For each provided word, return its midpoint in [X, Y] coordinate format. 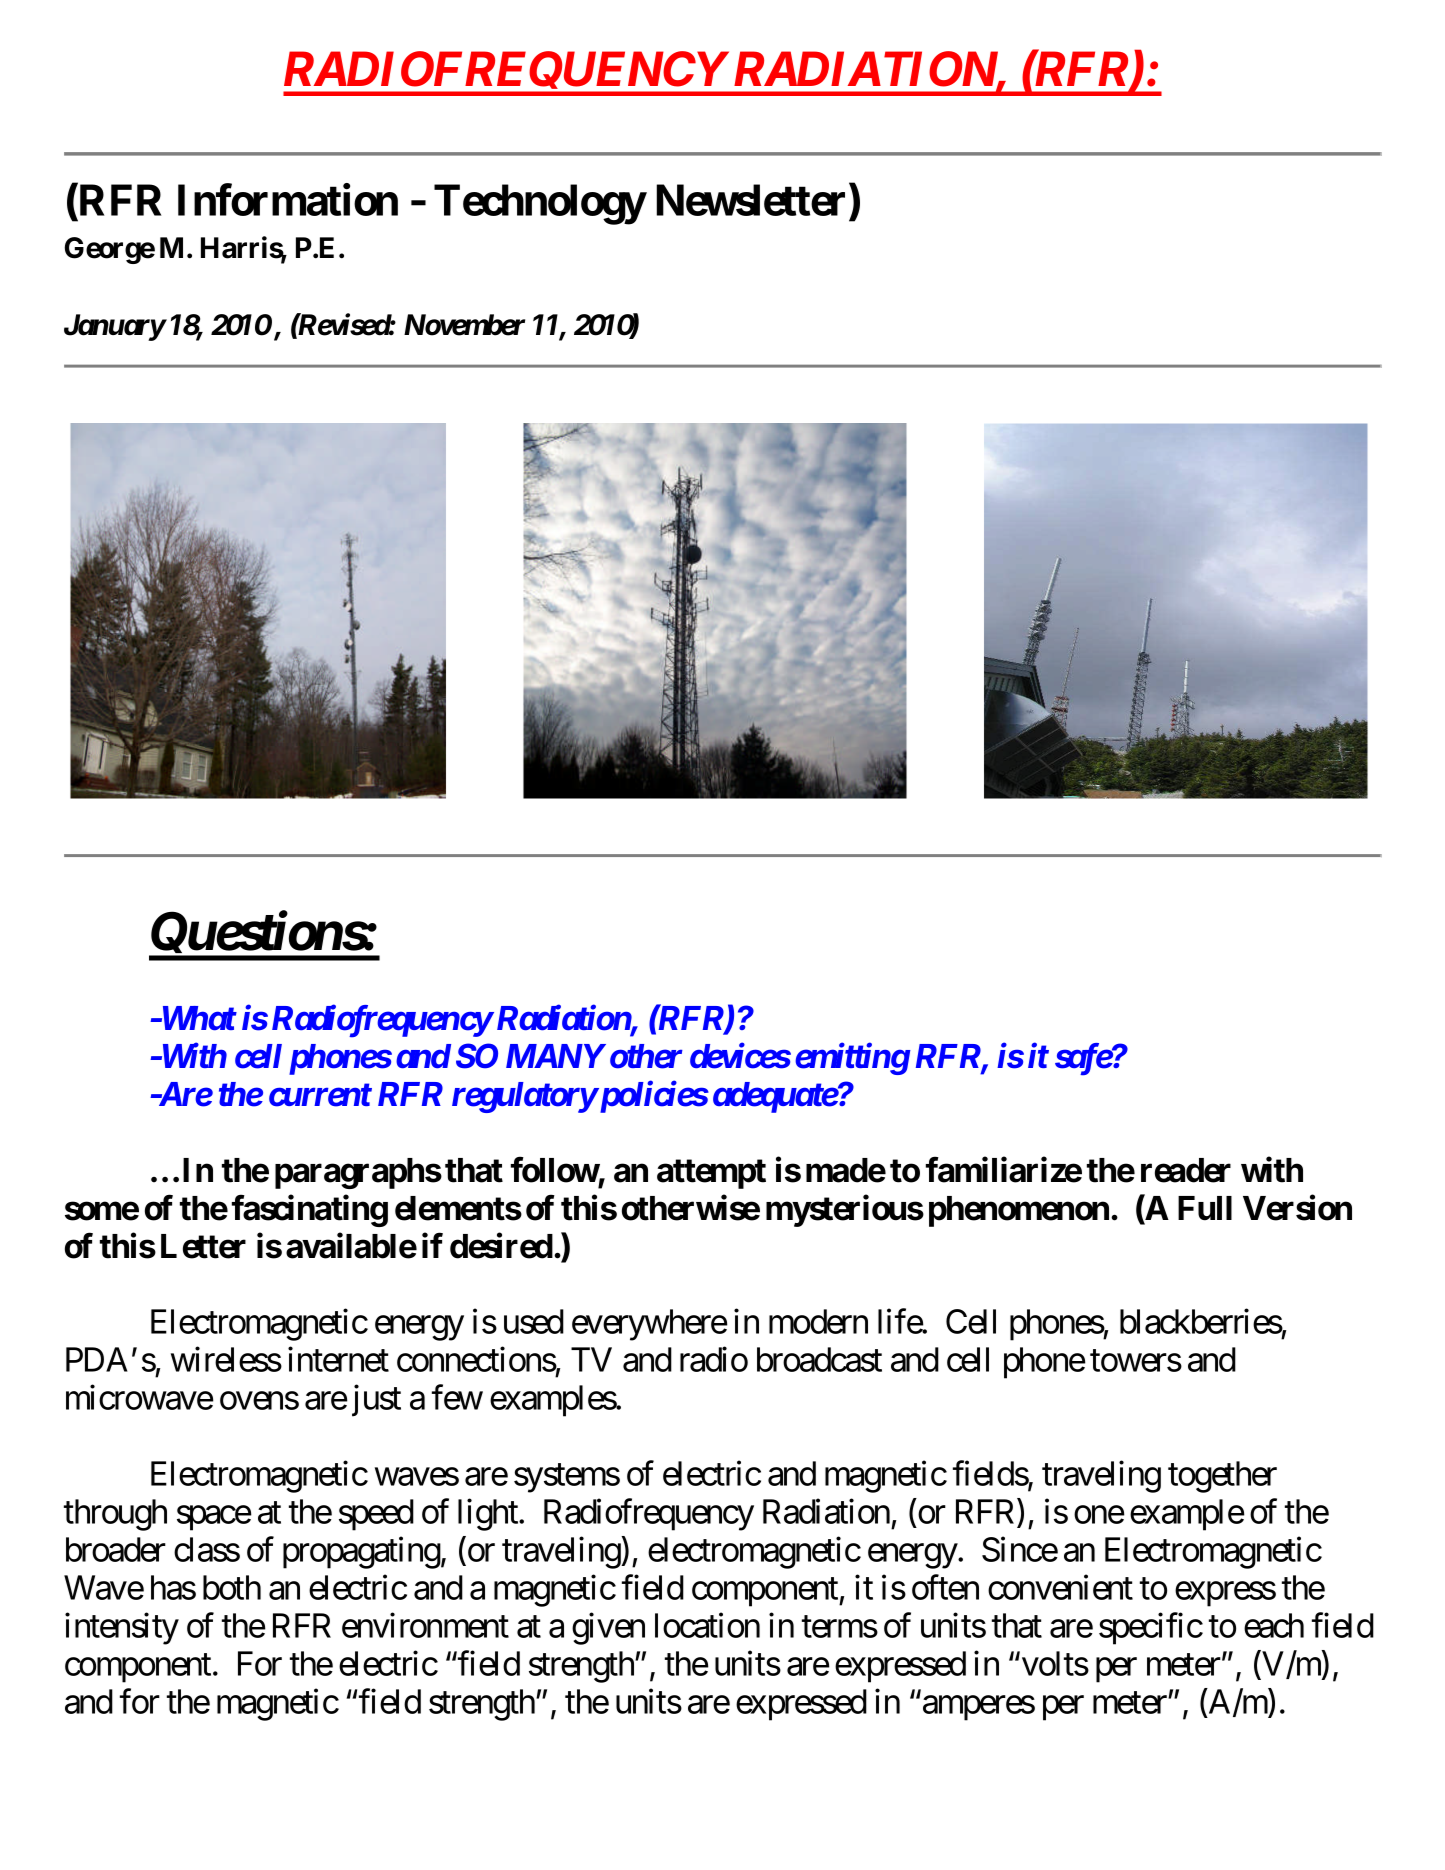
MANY [555, 1056]
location [707, 1625]
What [197, 1018]
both [232, 1587]
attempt [711, 1174]
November [464, 325]
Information [288, 200]
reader [1186, 1170]
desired [501, 1246]
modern [818, 1321]
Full [1205, 1208]
